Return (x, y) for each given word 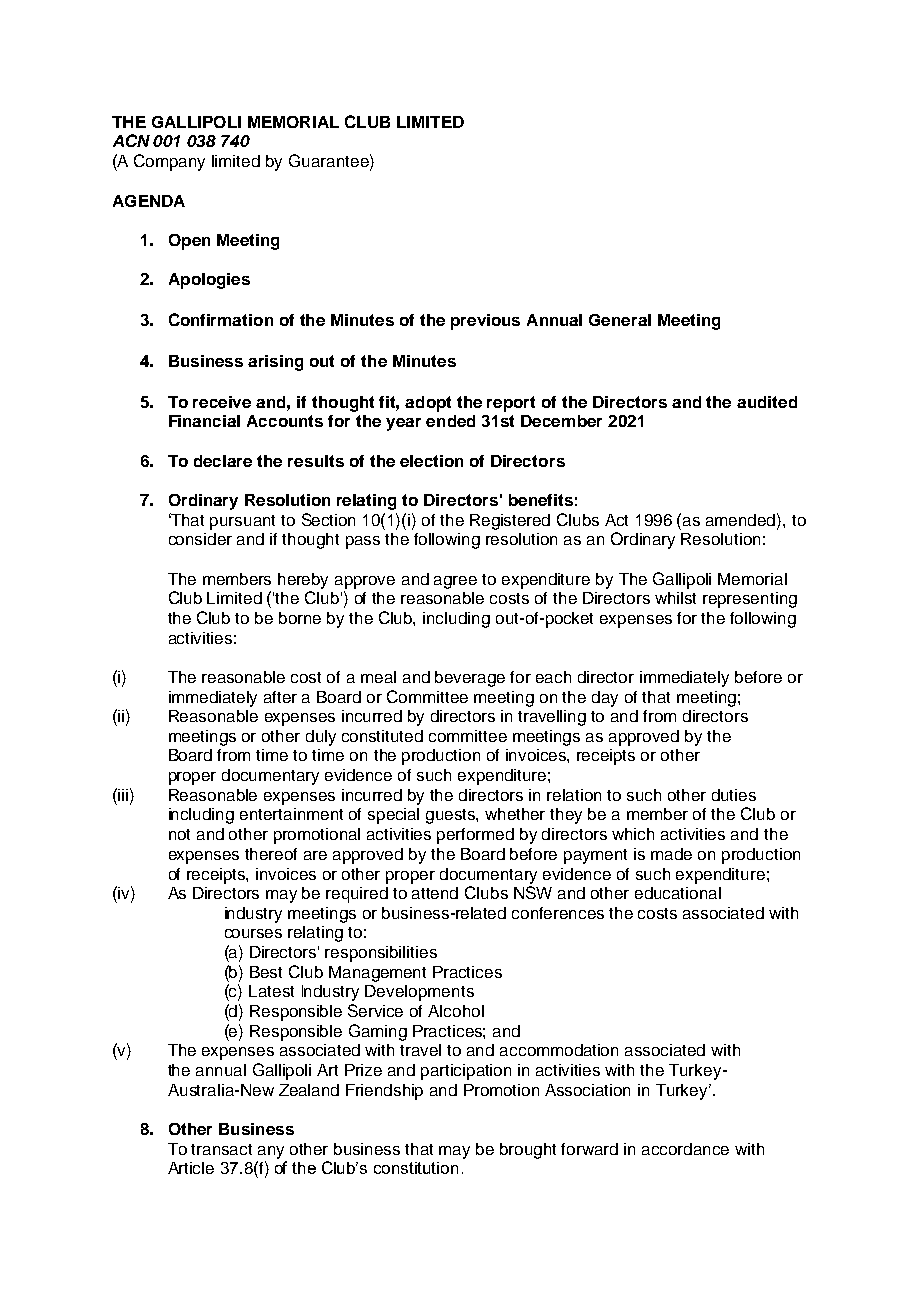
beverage (470, 679)
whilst (675, 598)
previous (485, 322)
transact (221, 1149)
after (280, 697)
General (620, 320)
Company (169, 162)
